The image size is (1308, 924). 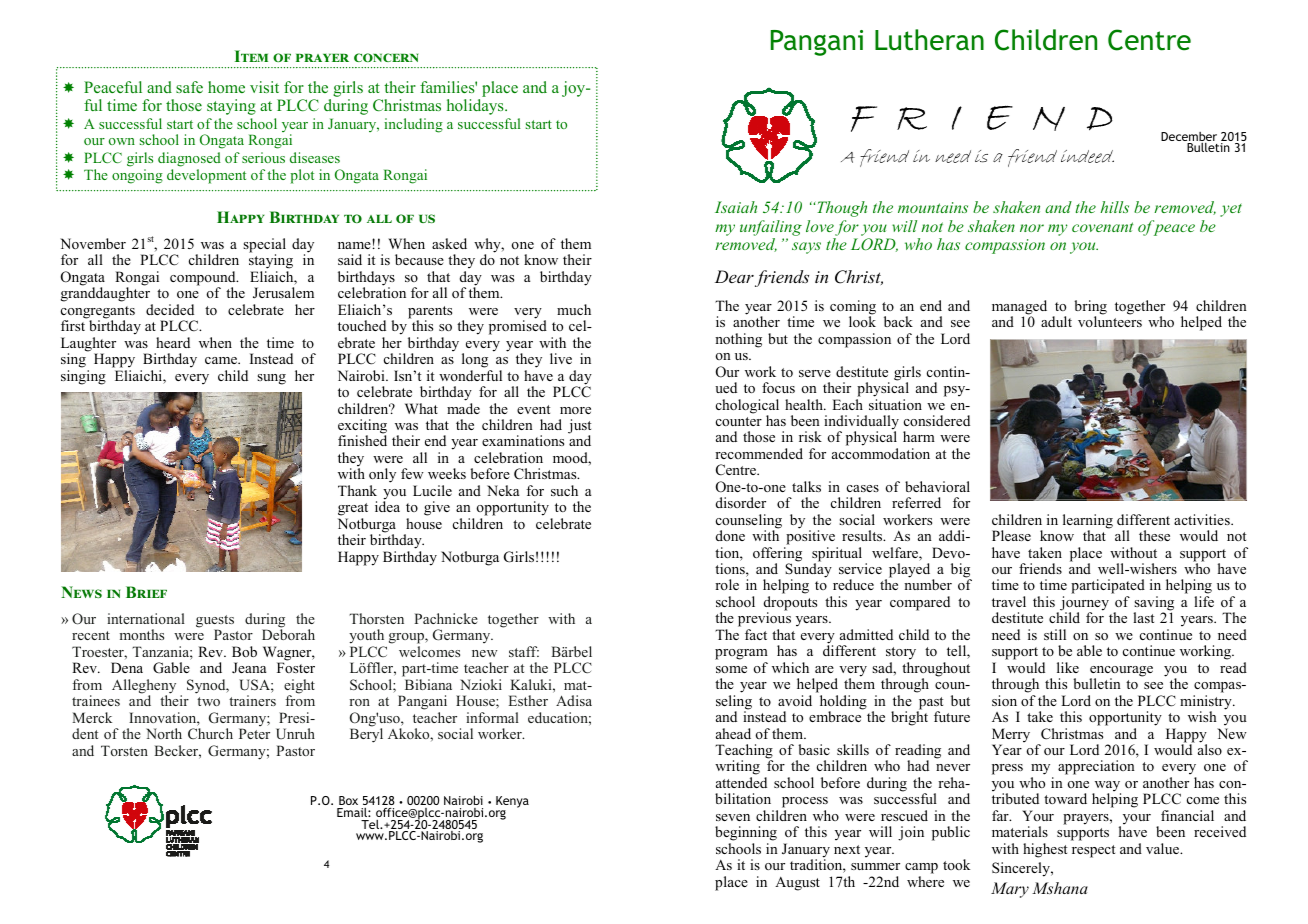 What do you see at coordinates (208, 701) in the image?
I see `two` at bounding box center [208, 701].
